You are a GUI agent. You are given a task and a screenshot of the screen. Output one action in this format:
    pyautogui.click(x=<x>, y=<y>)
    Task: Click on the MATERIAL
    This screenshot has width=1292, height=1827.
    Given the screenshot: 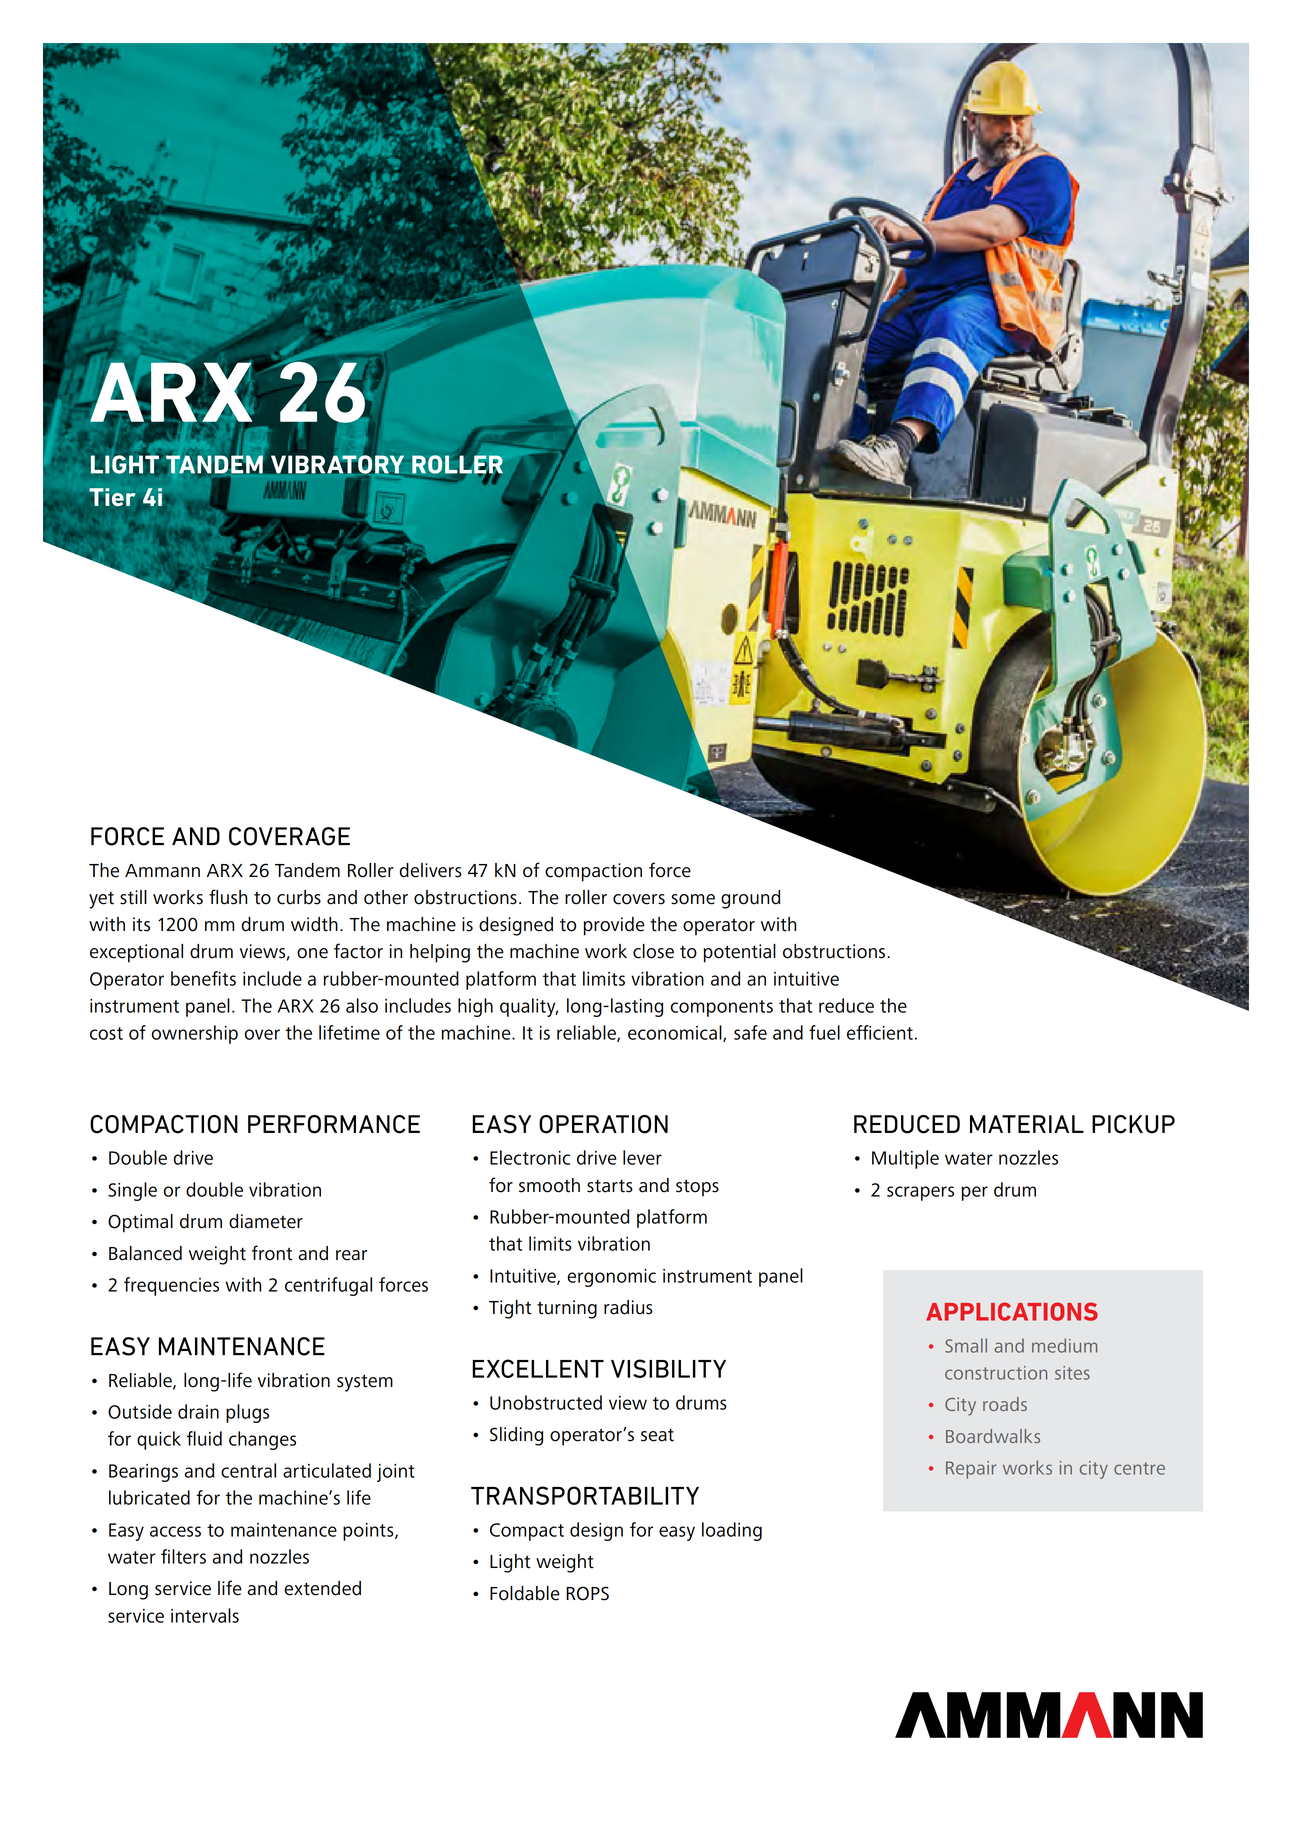 What is the action you would take?
    pyautogui.click(x=1027, y=1124)
